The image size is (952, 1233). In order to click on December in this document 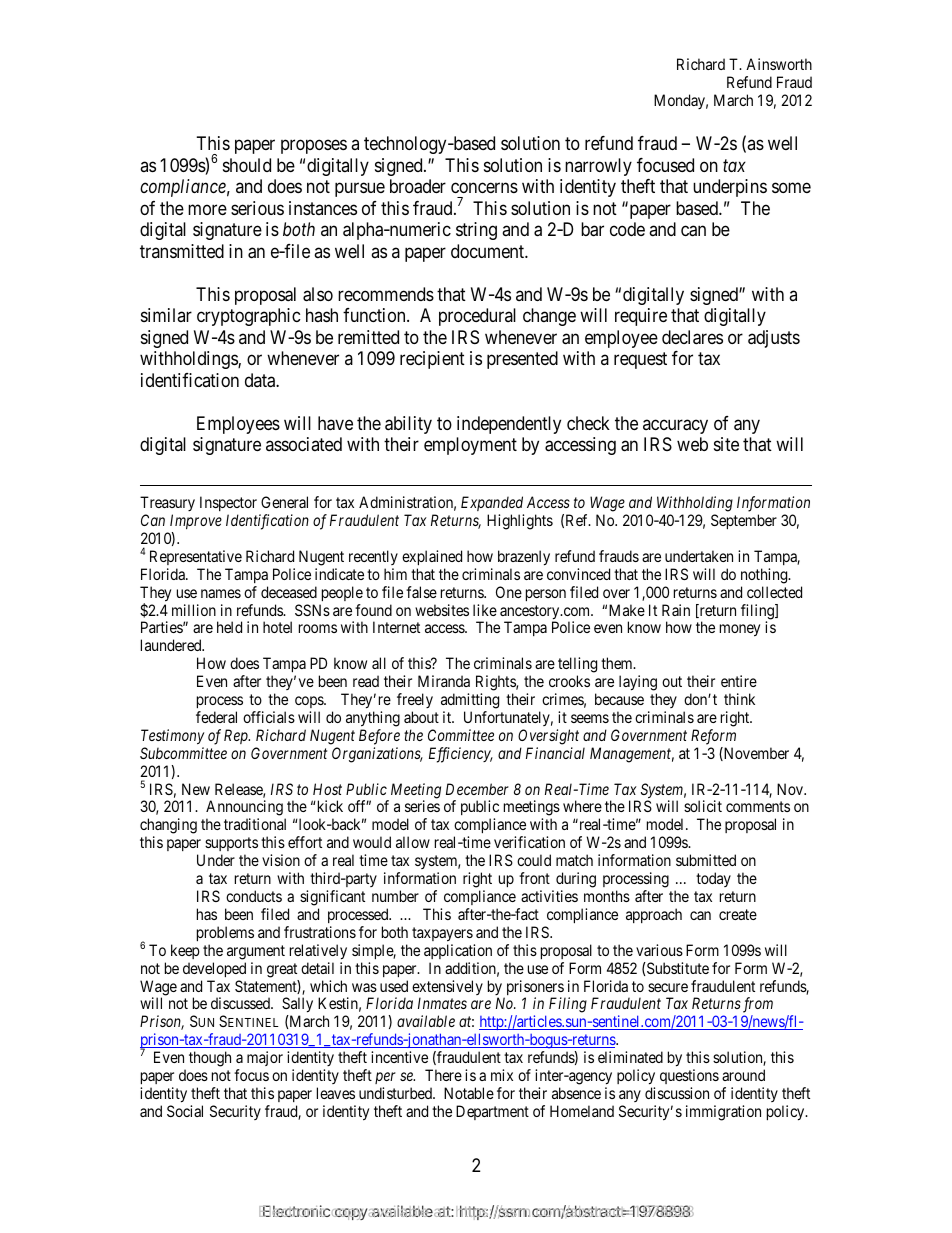, I will do `click(477, 789)`.
